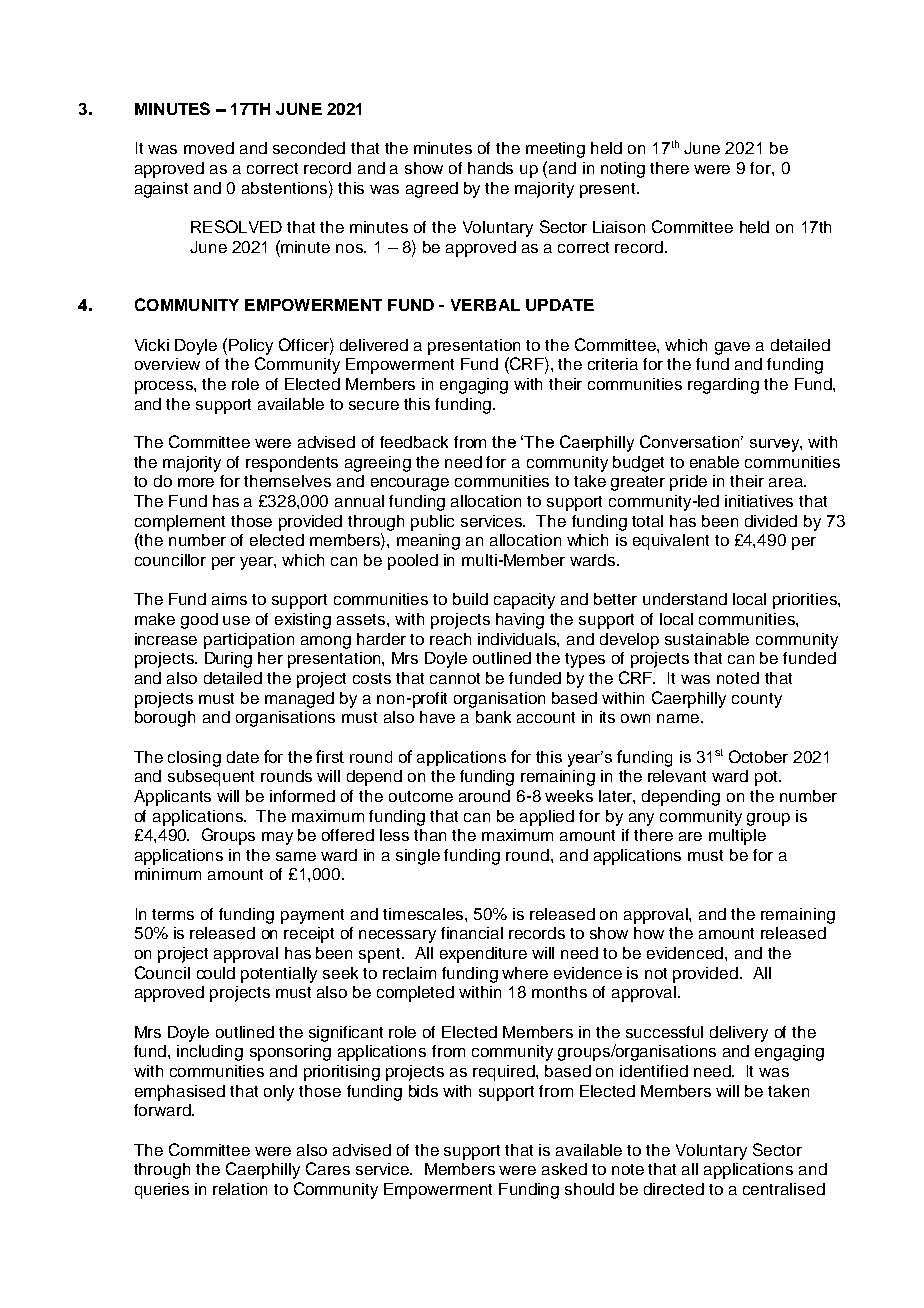  Describe the element at coordinates (707, 639) in the page. I see `sustainable` at that location.
